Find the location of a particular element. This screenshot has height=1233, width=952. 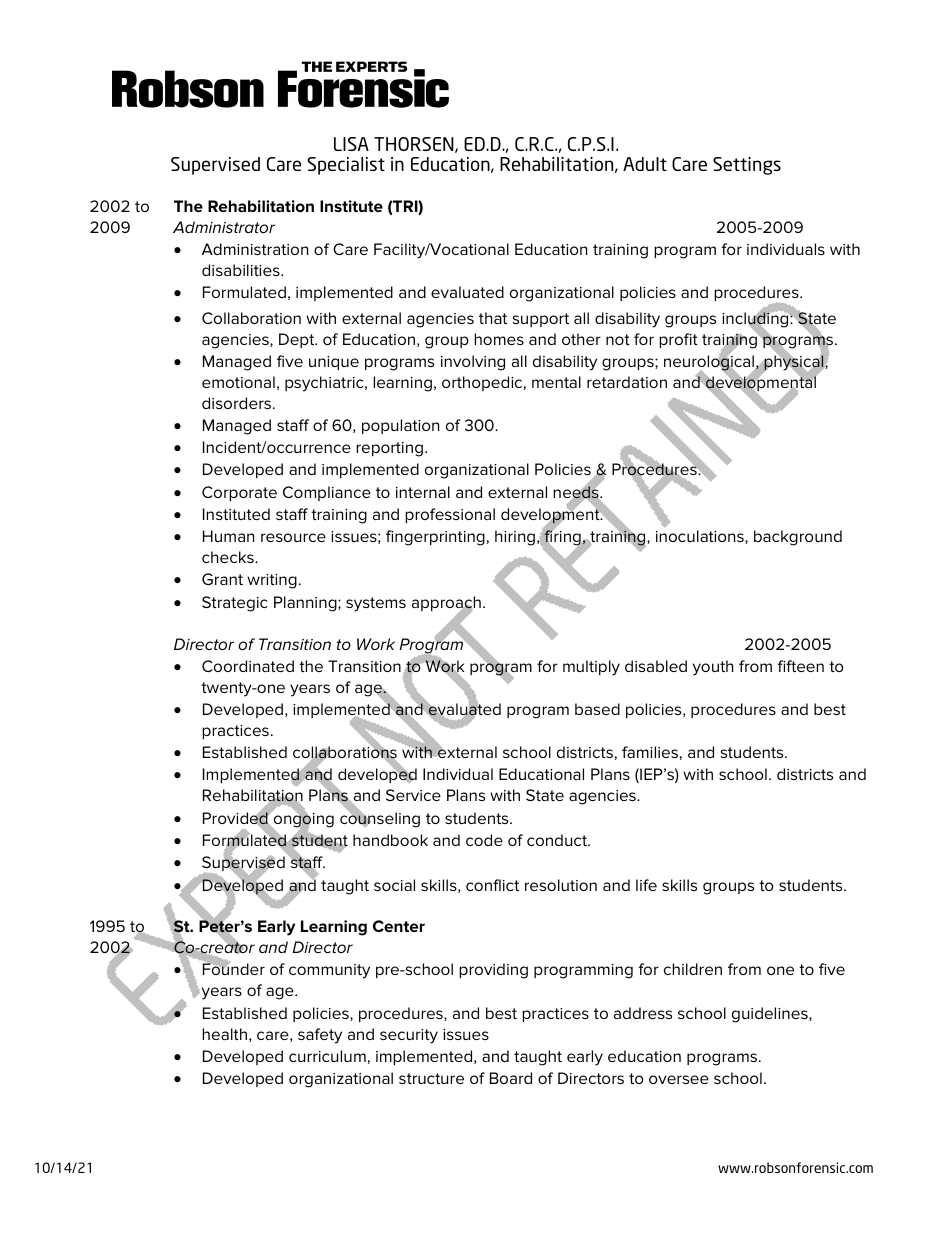

guidelines is located at coordinates (771, 1015).
